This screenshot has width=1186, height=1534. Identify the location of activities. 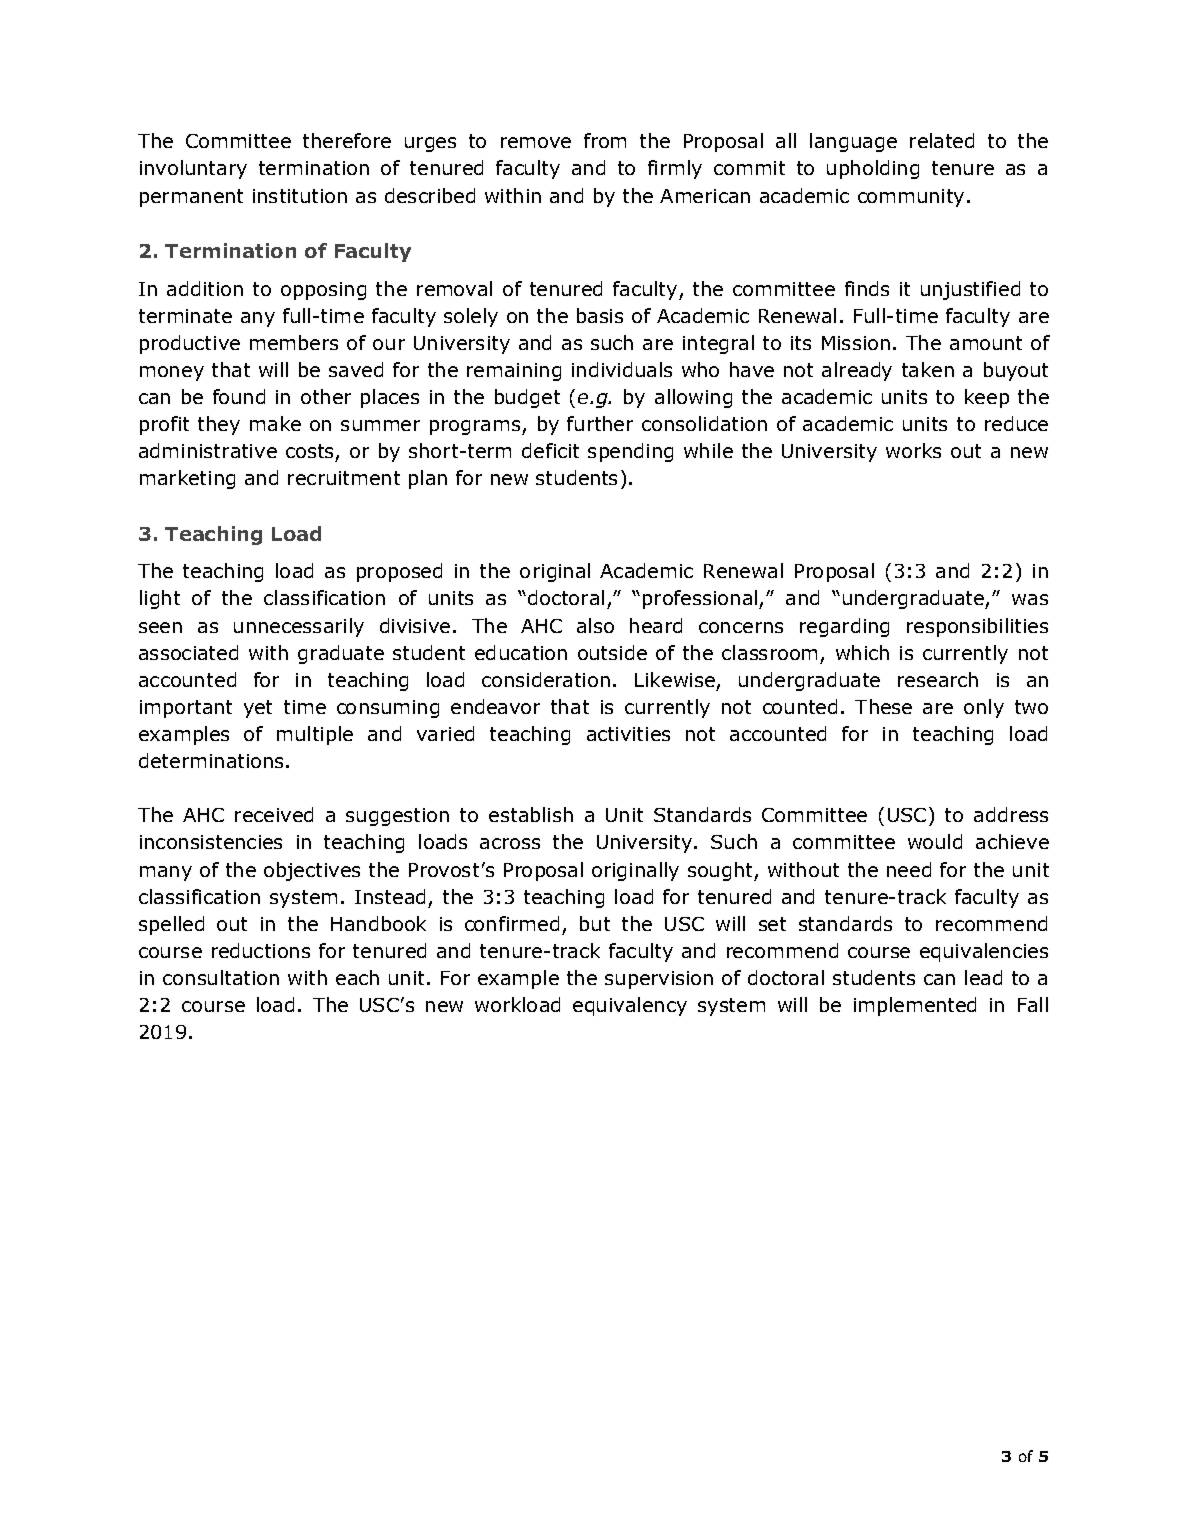
(628, 734).
